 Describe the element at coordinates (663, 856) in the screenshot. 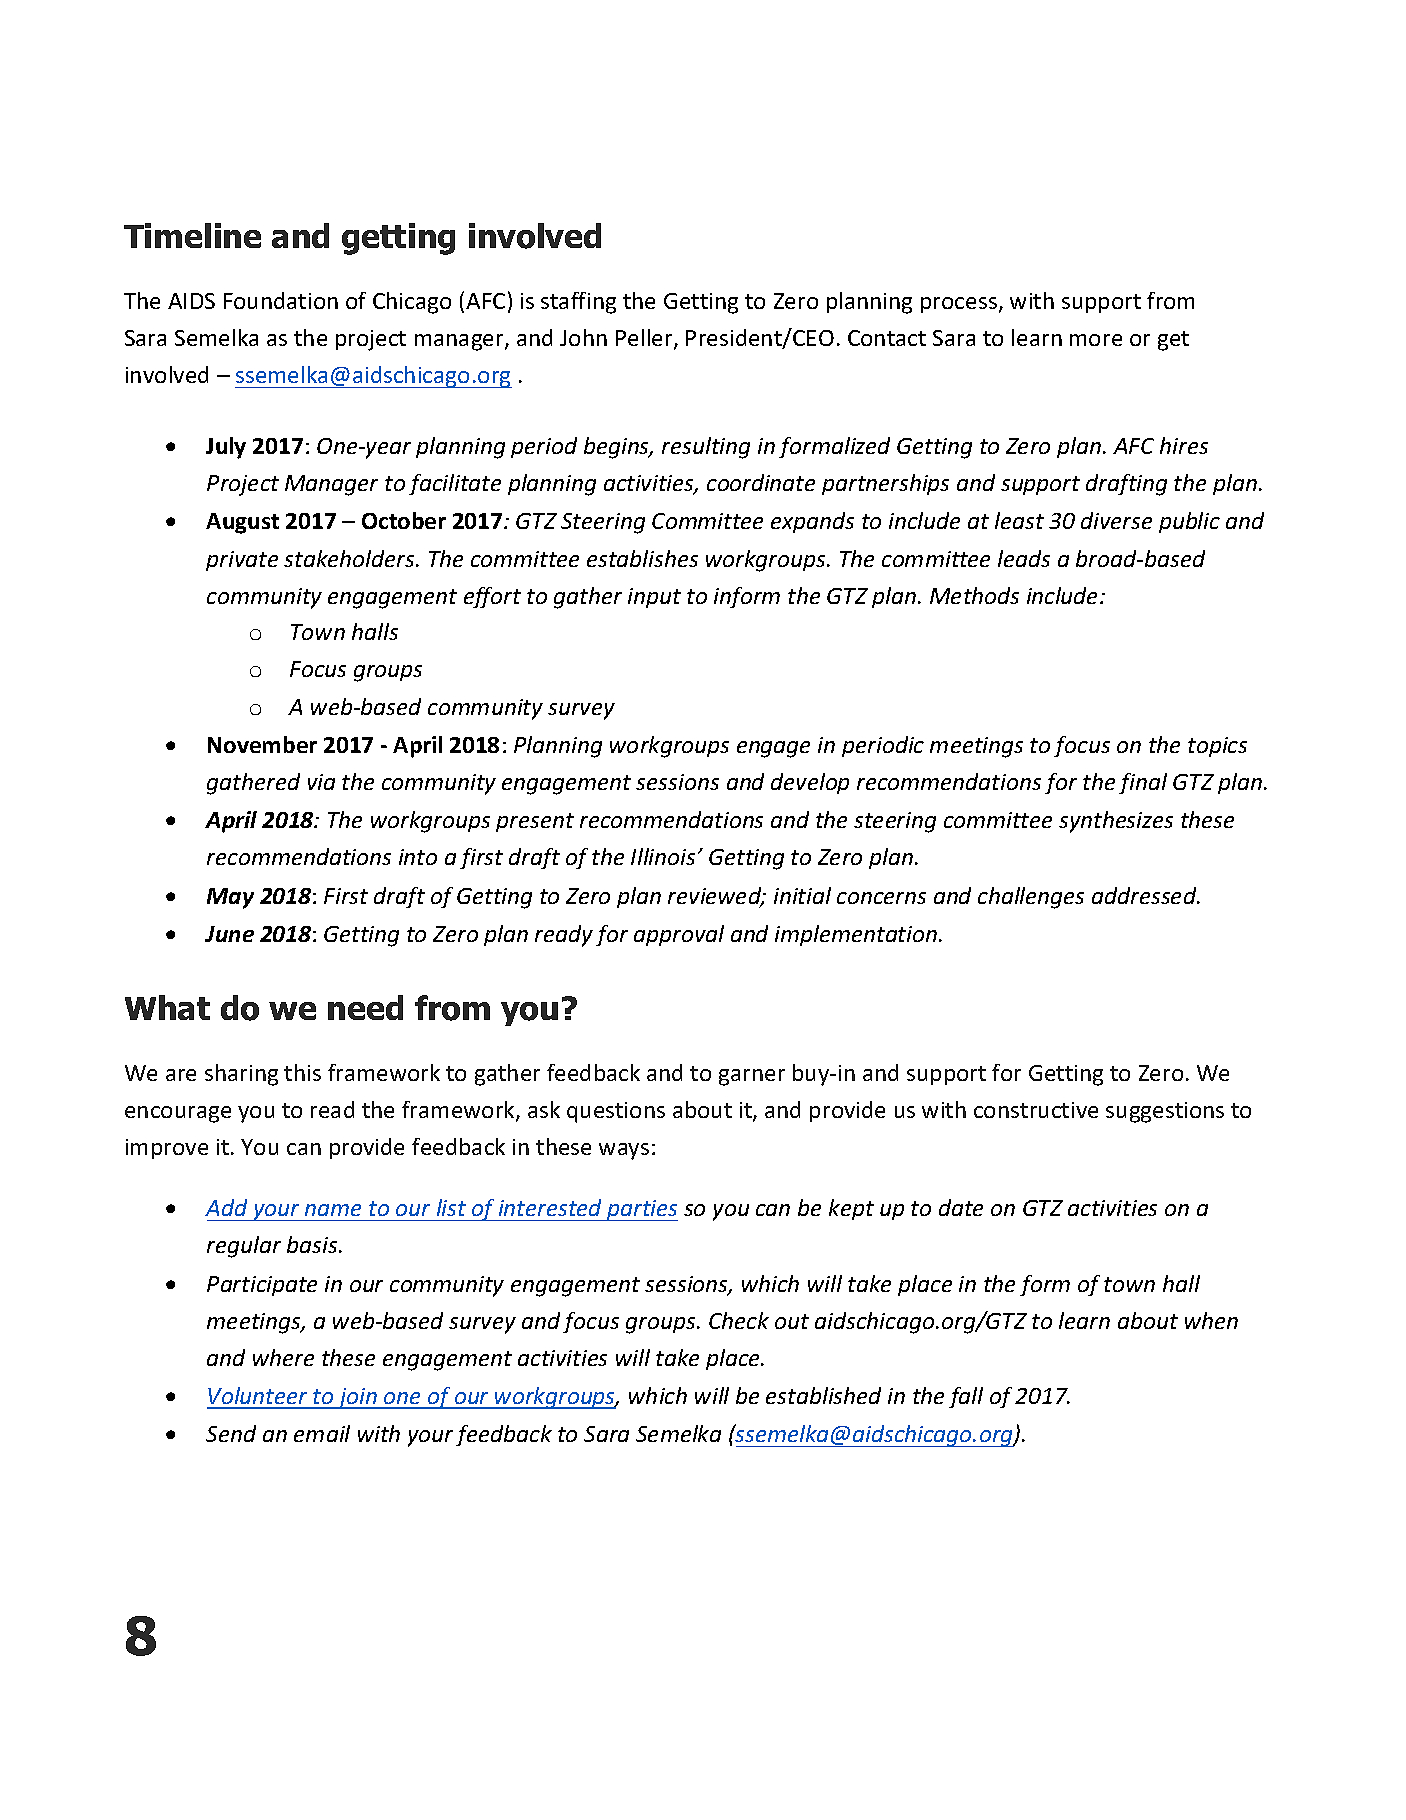

I see `Illinois` at that location.
